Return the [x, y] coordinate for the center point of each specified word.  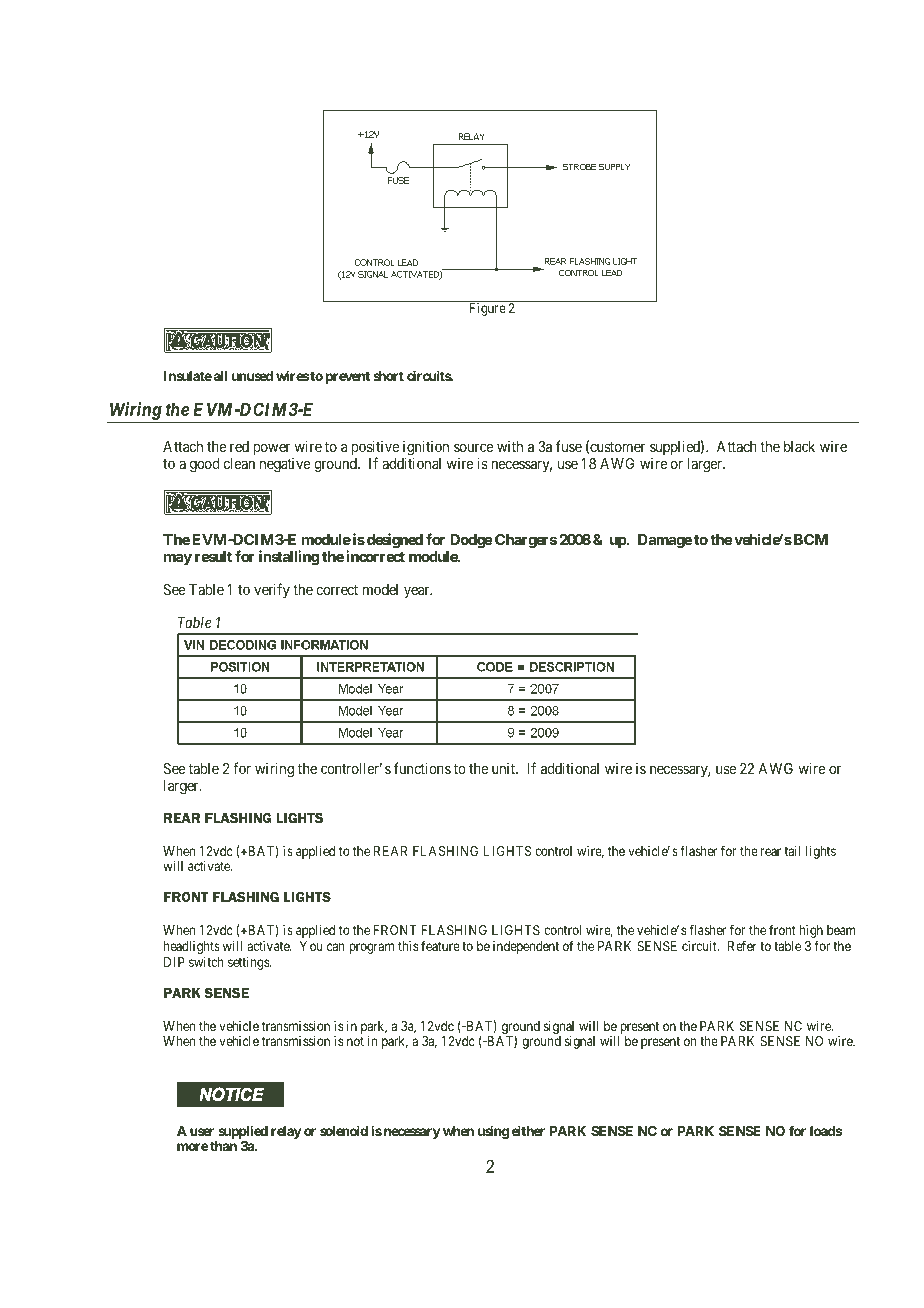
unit [504, 768]
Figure [488, 309]
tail [792, 851]
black [799, 446]
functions [422, 768]
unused [252, 376]
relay [286, 1132]
